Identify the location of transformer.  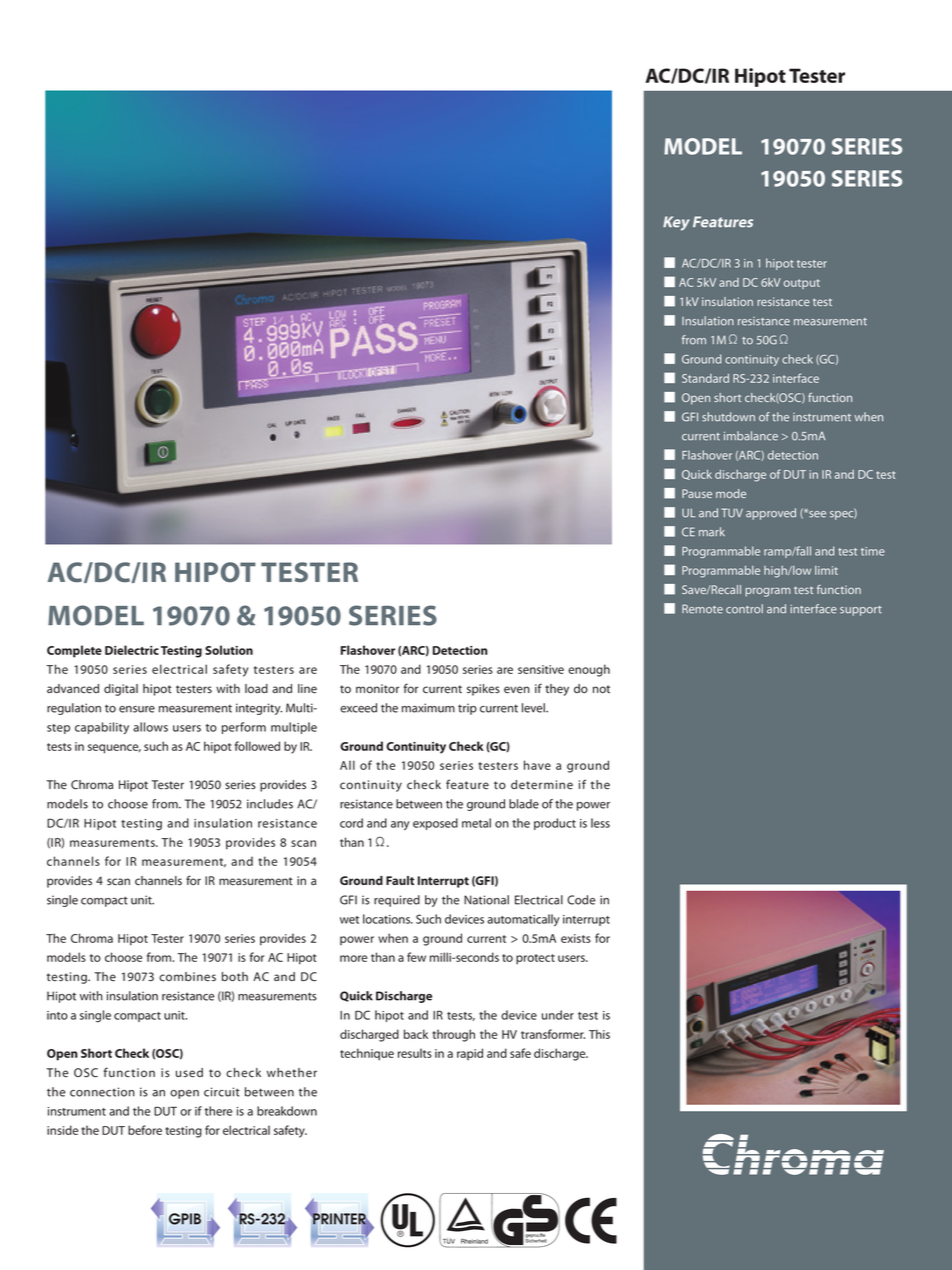
(553, 1034).
